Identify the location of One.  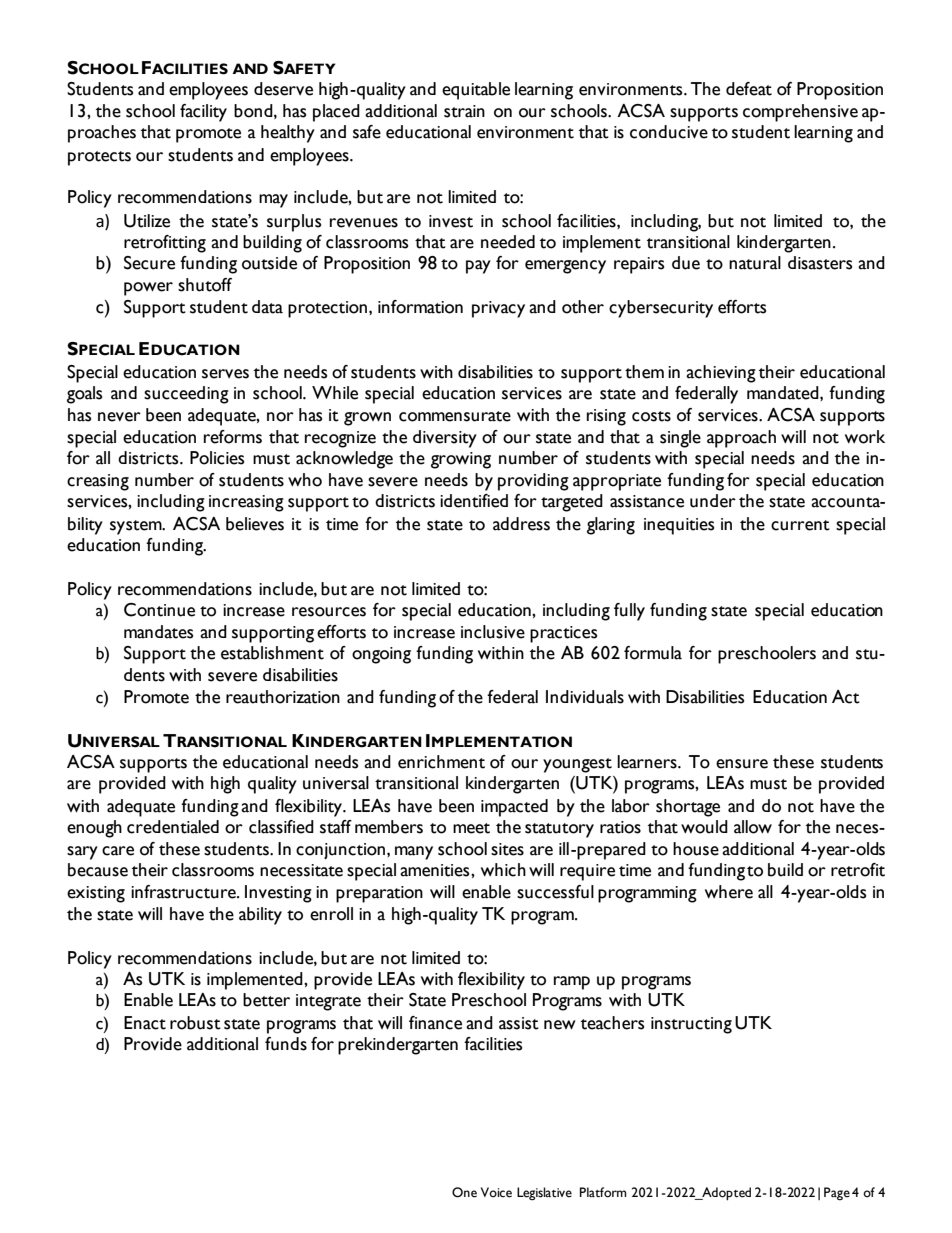
(464, 1192).
